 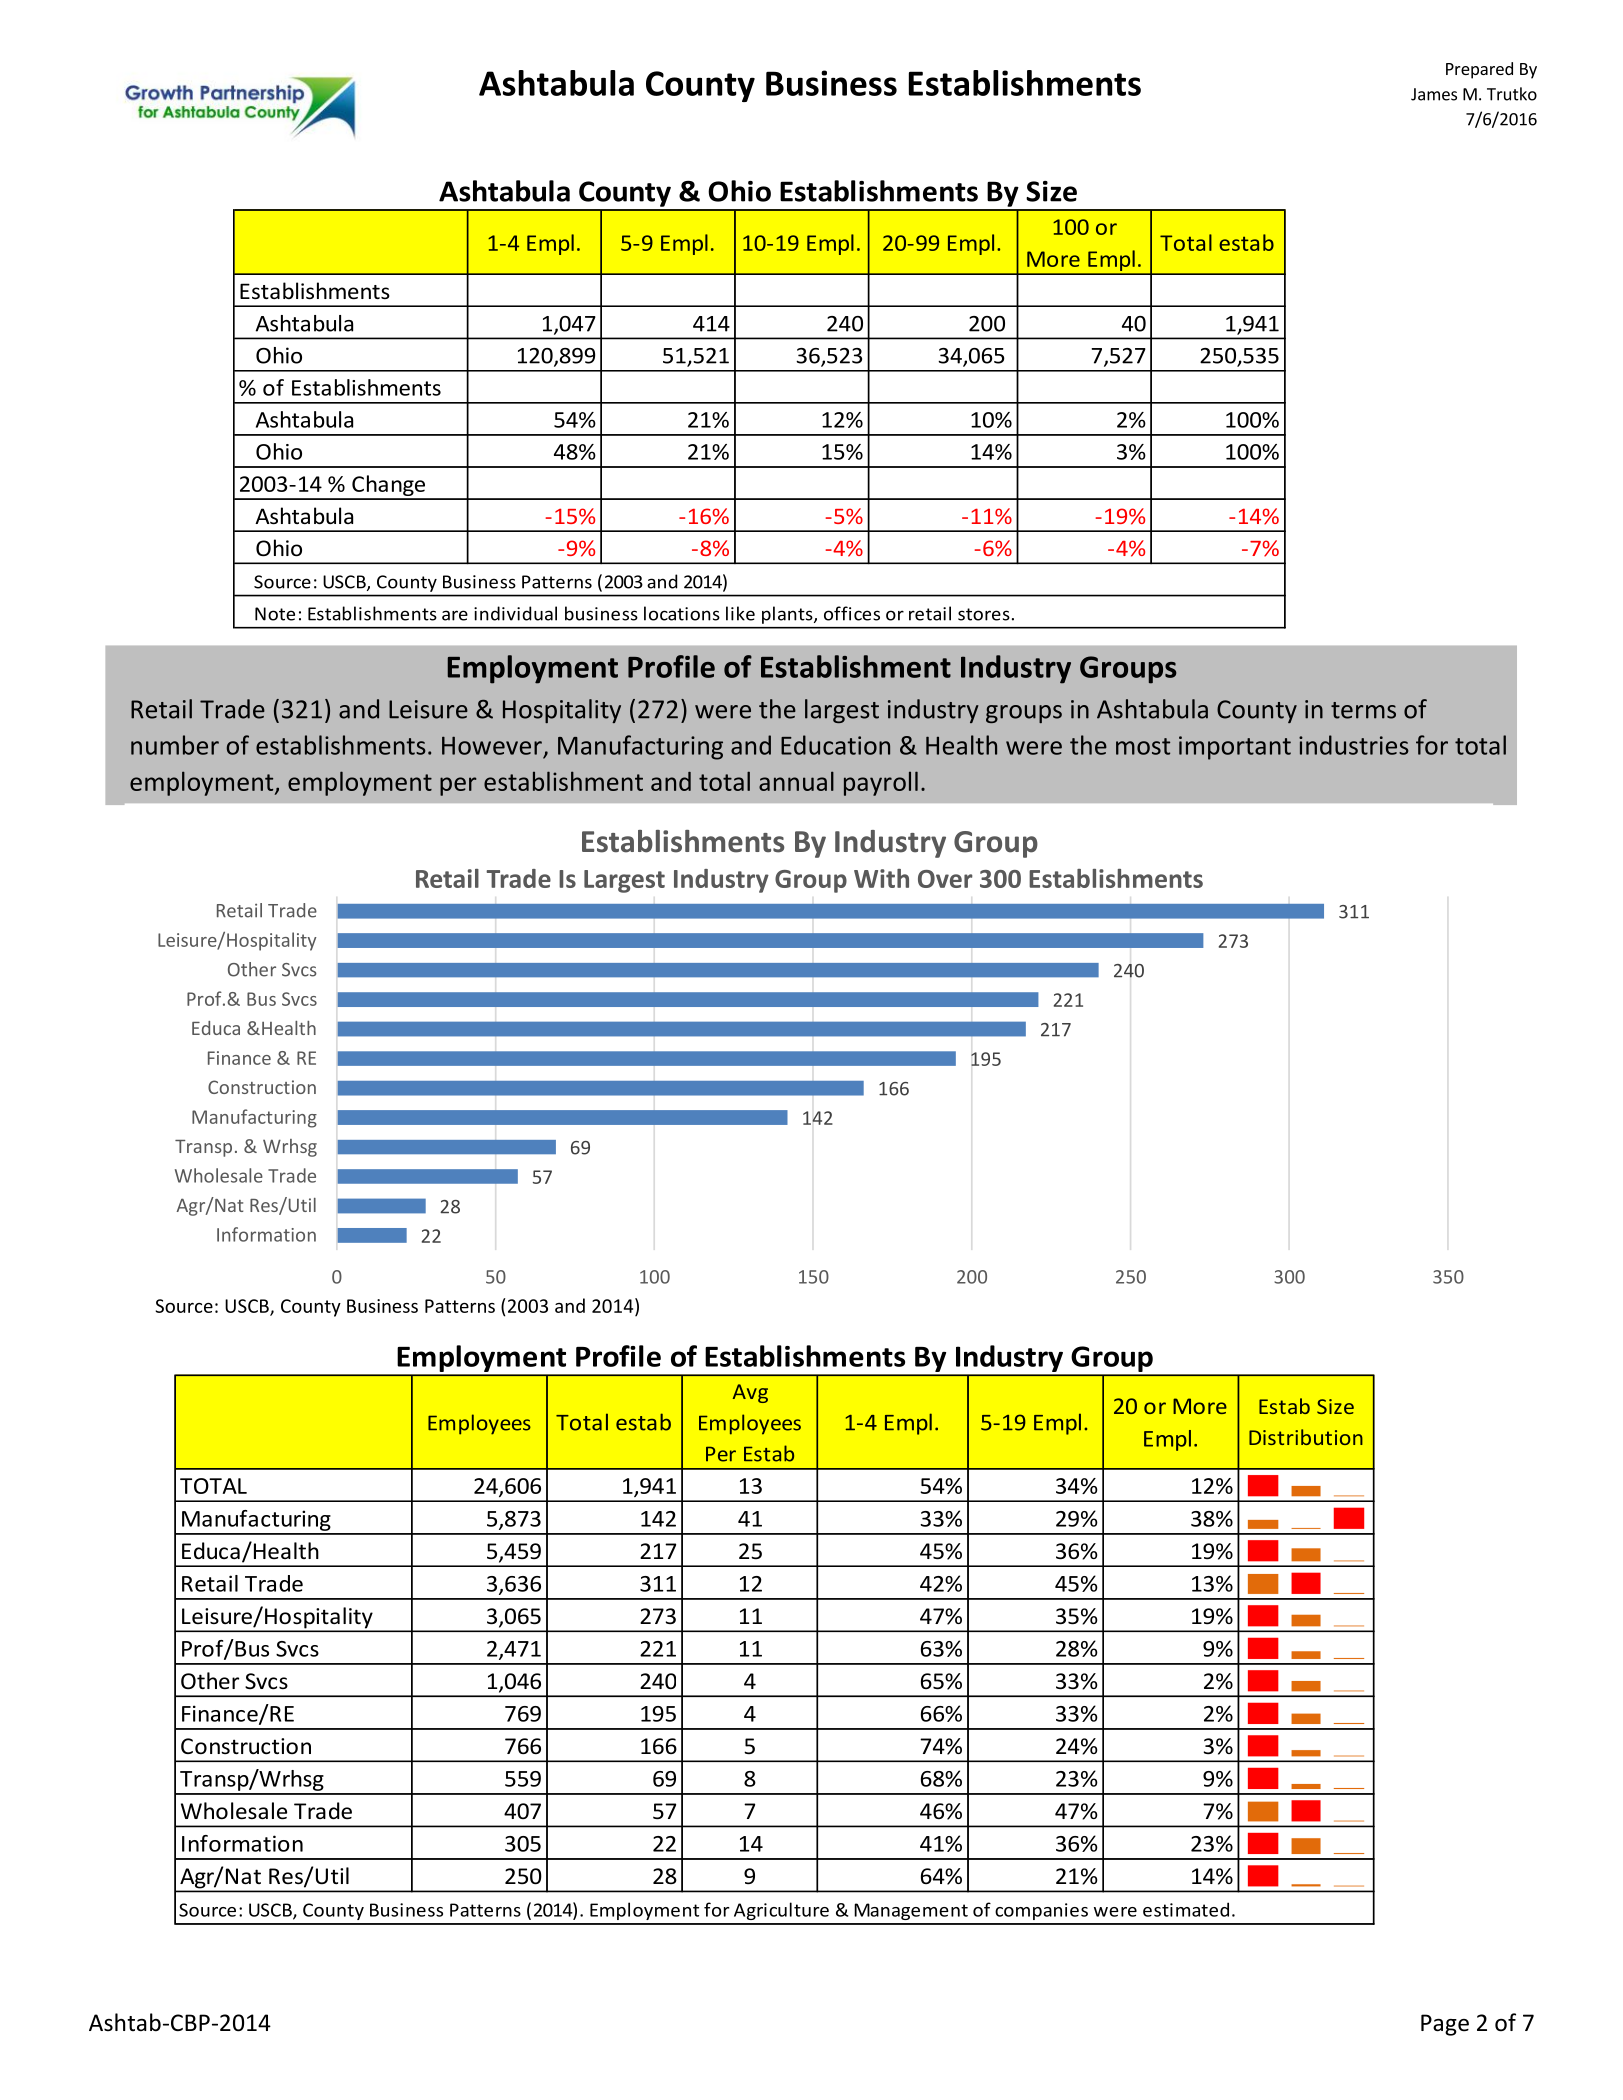 I want to click on Note, so click(x=275, y=614).
